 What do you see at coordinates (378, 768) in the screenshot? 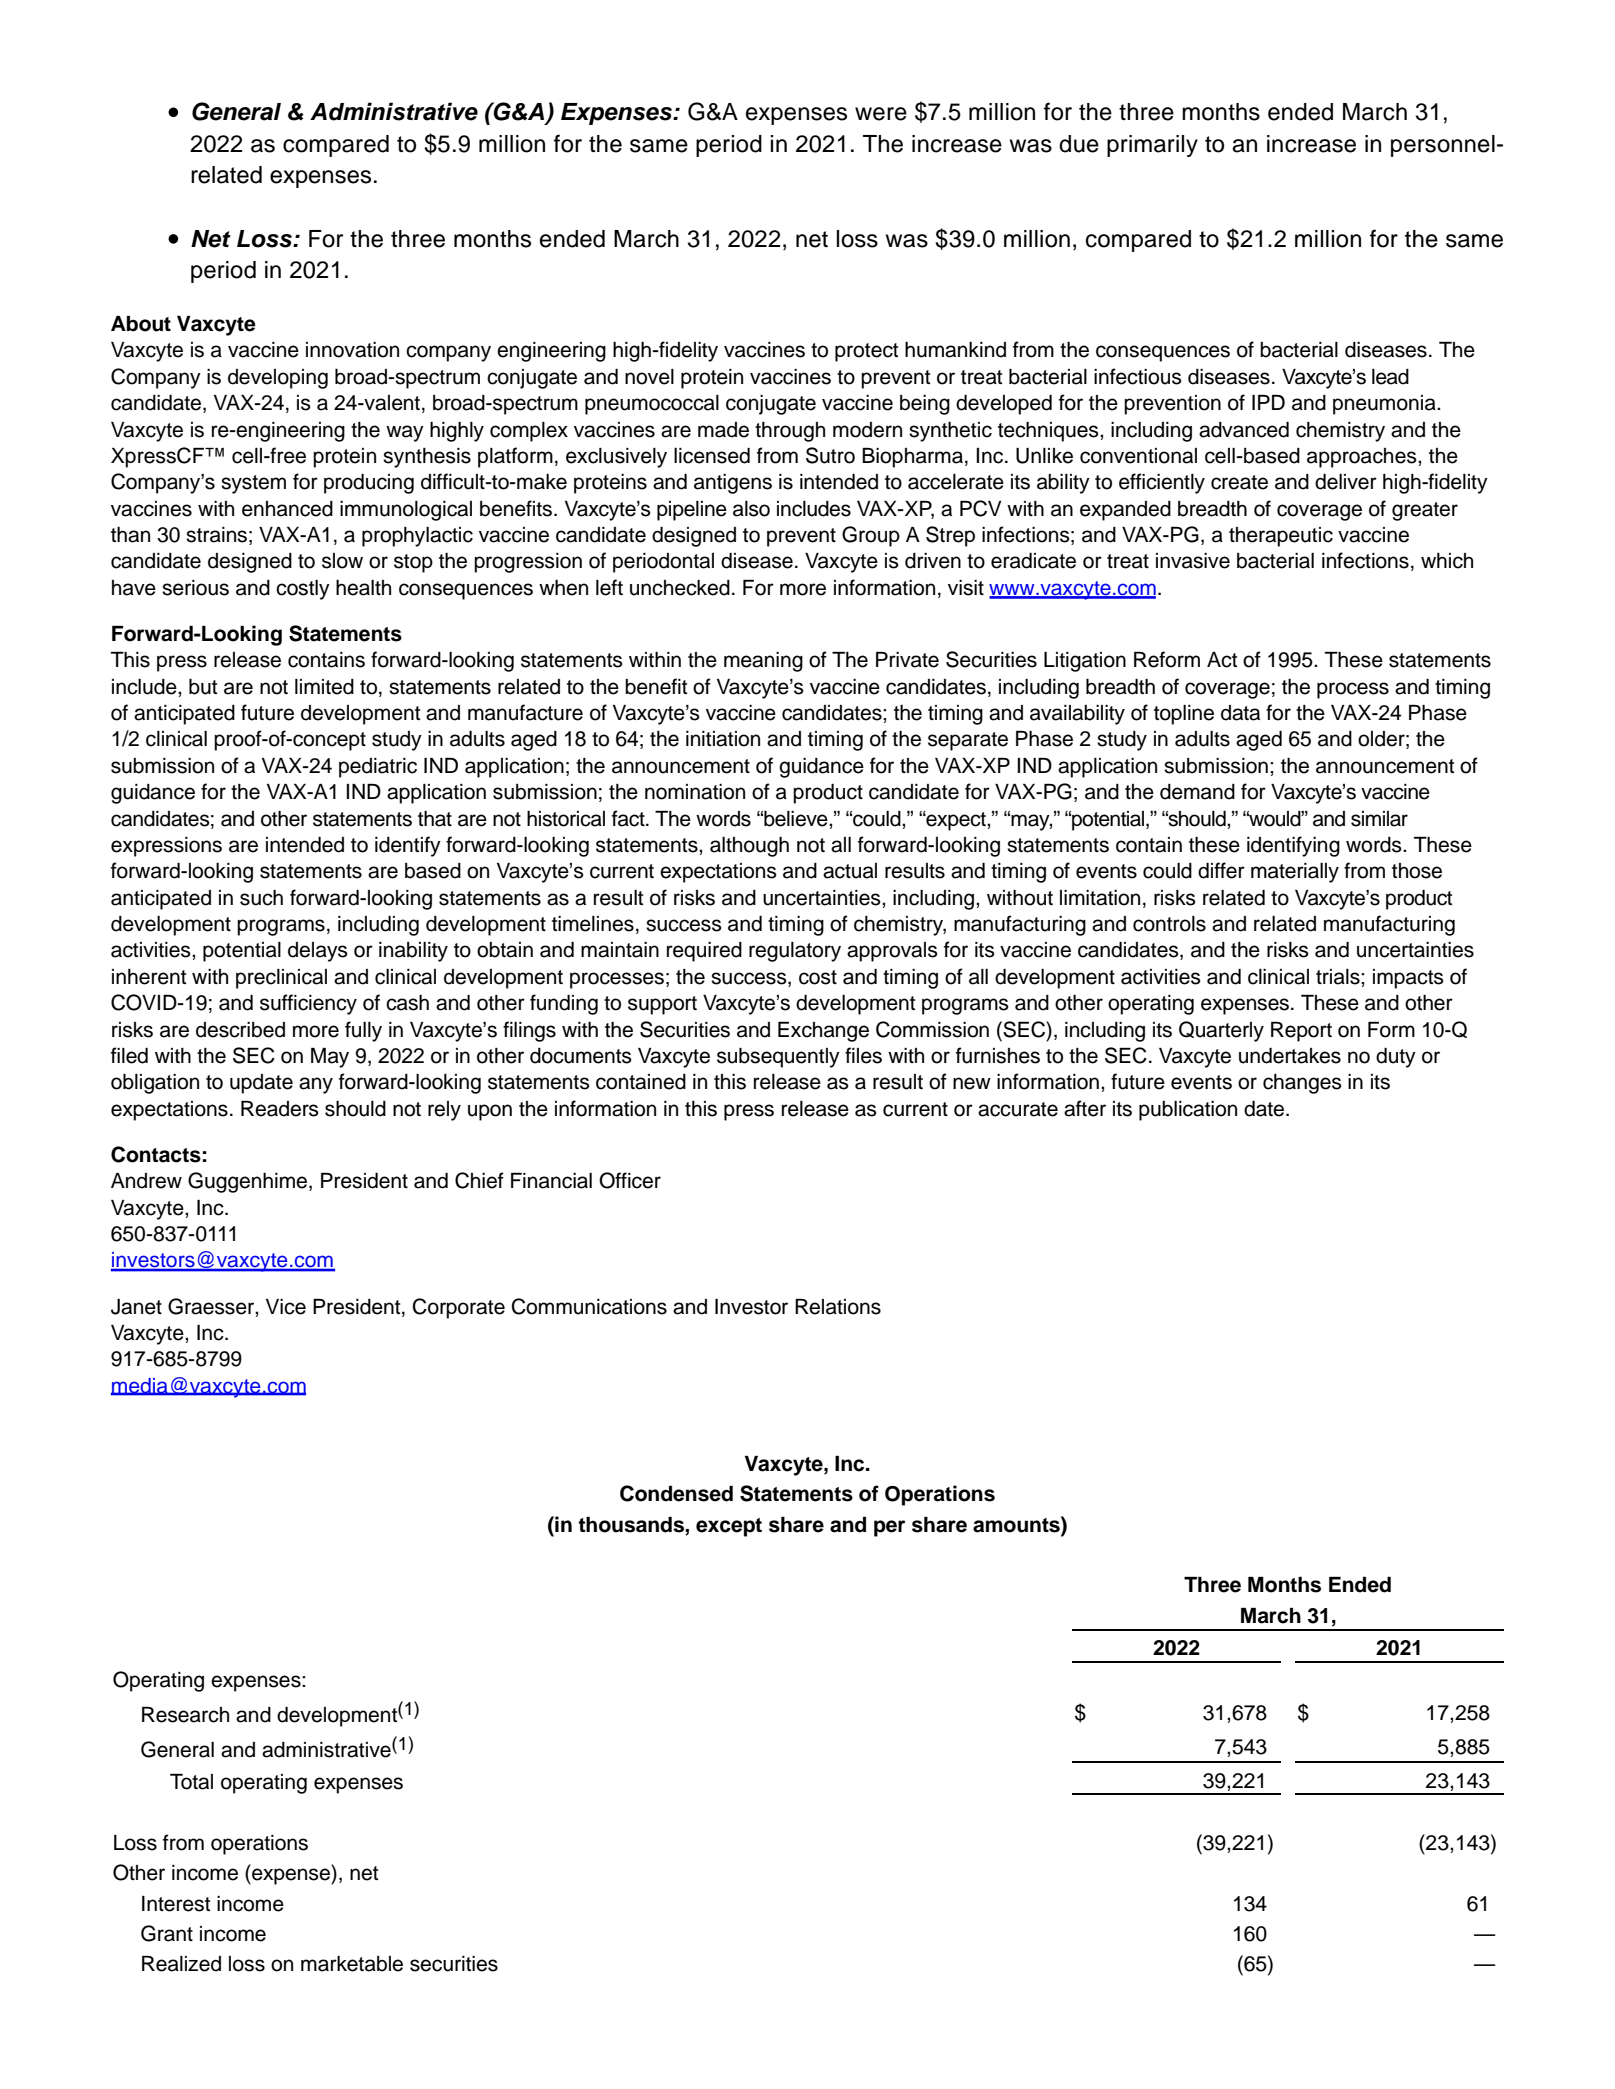
I see `pediatric` at bounding box center [378, 768].
